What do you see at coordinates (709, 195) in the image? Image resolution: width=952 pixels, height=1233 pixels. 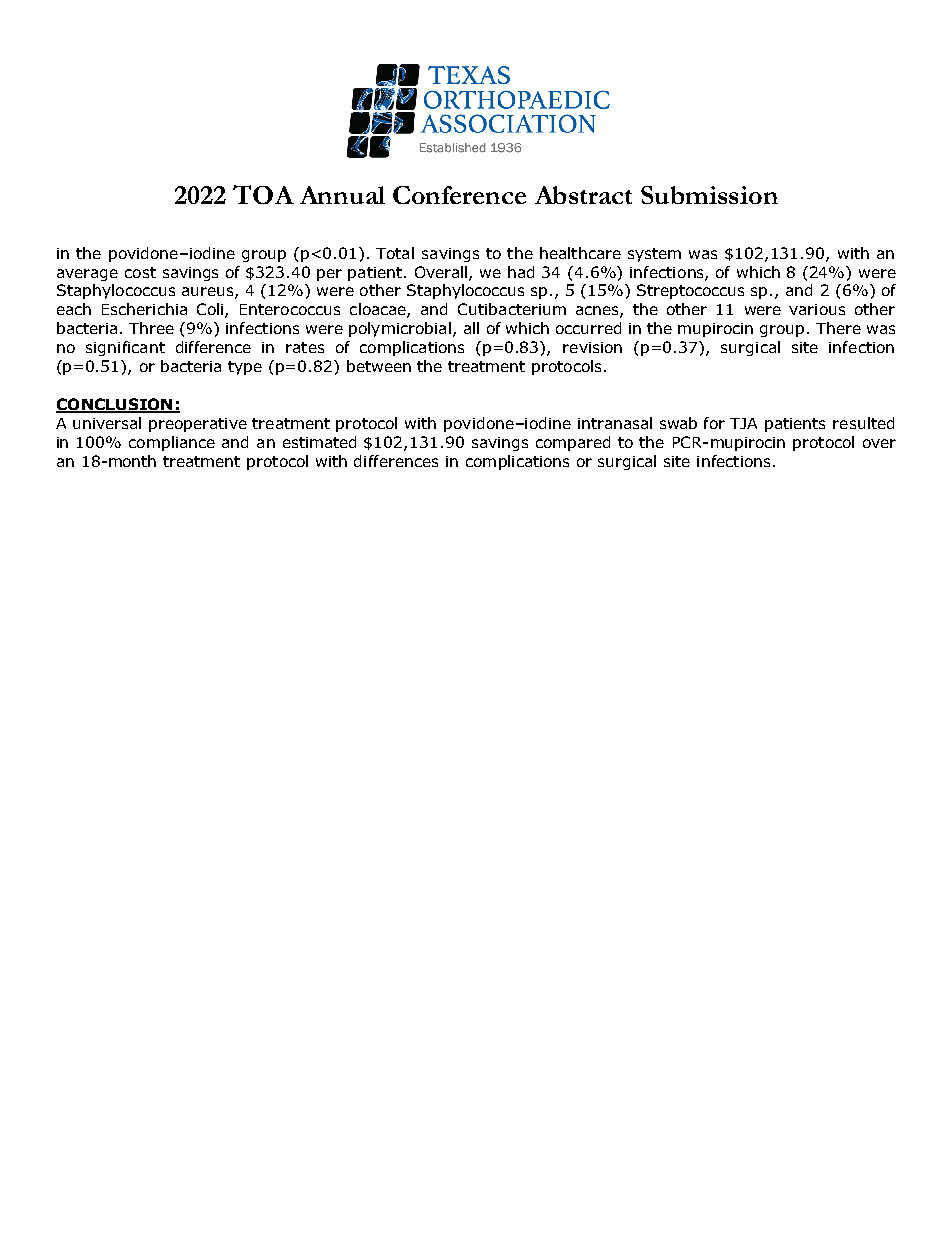 I see `Submission` at bounding box center [709, 195].
